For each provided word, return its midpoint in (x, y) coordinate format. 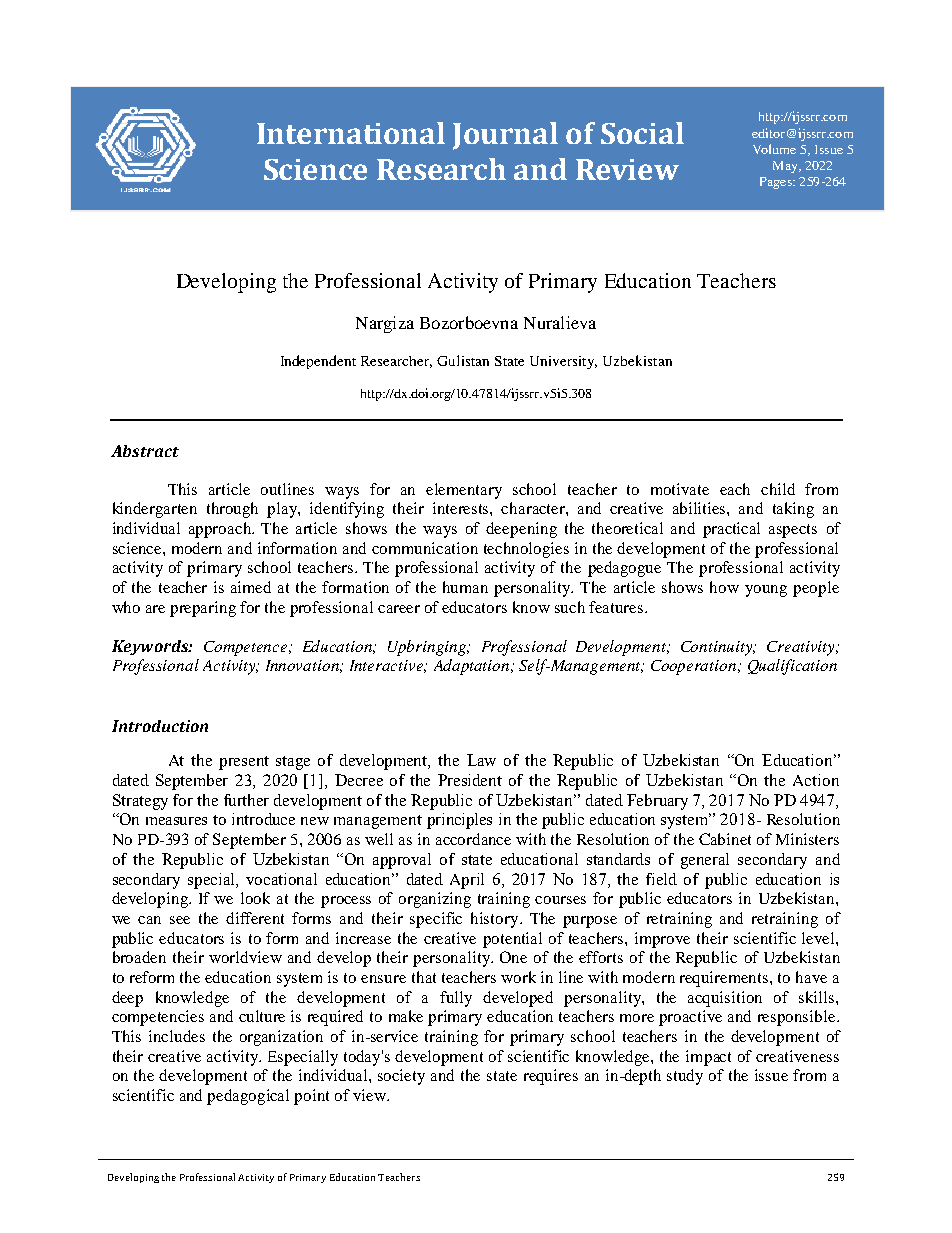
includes (177, 1036)
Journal (505, 136)
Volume (774, 149)
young (766, 591)
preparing (203, 609)
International (351, 133)
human (465, 587)
